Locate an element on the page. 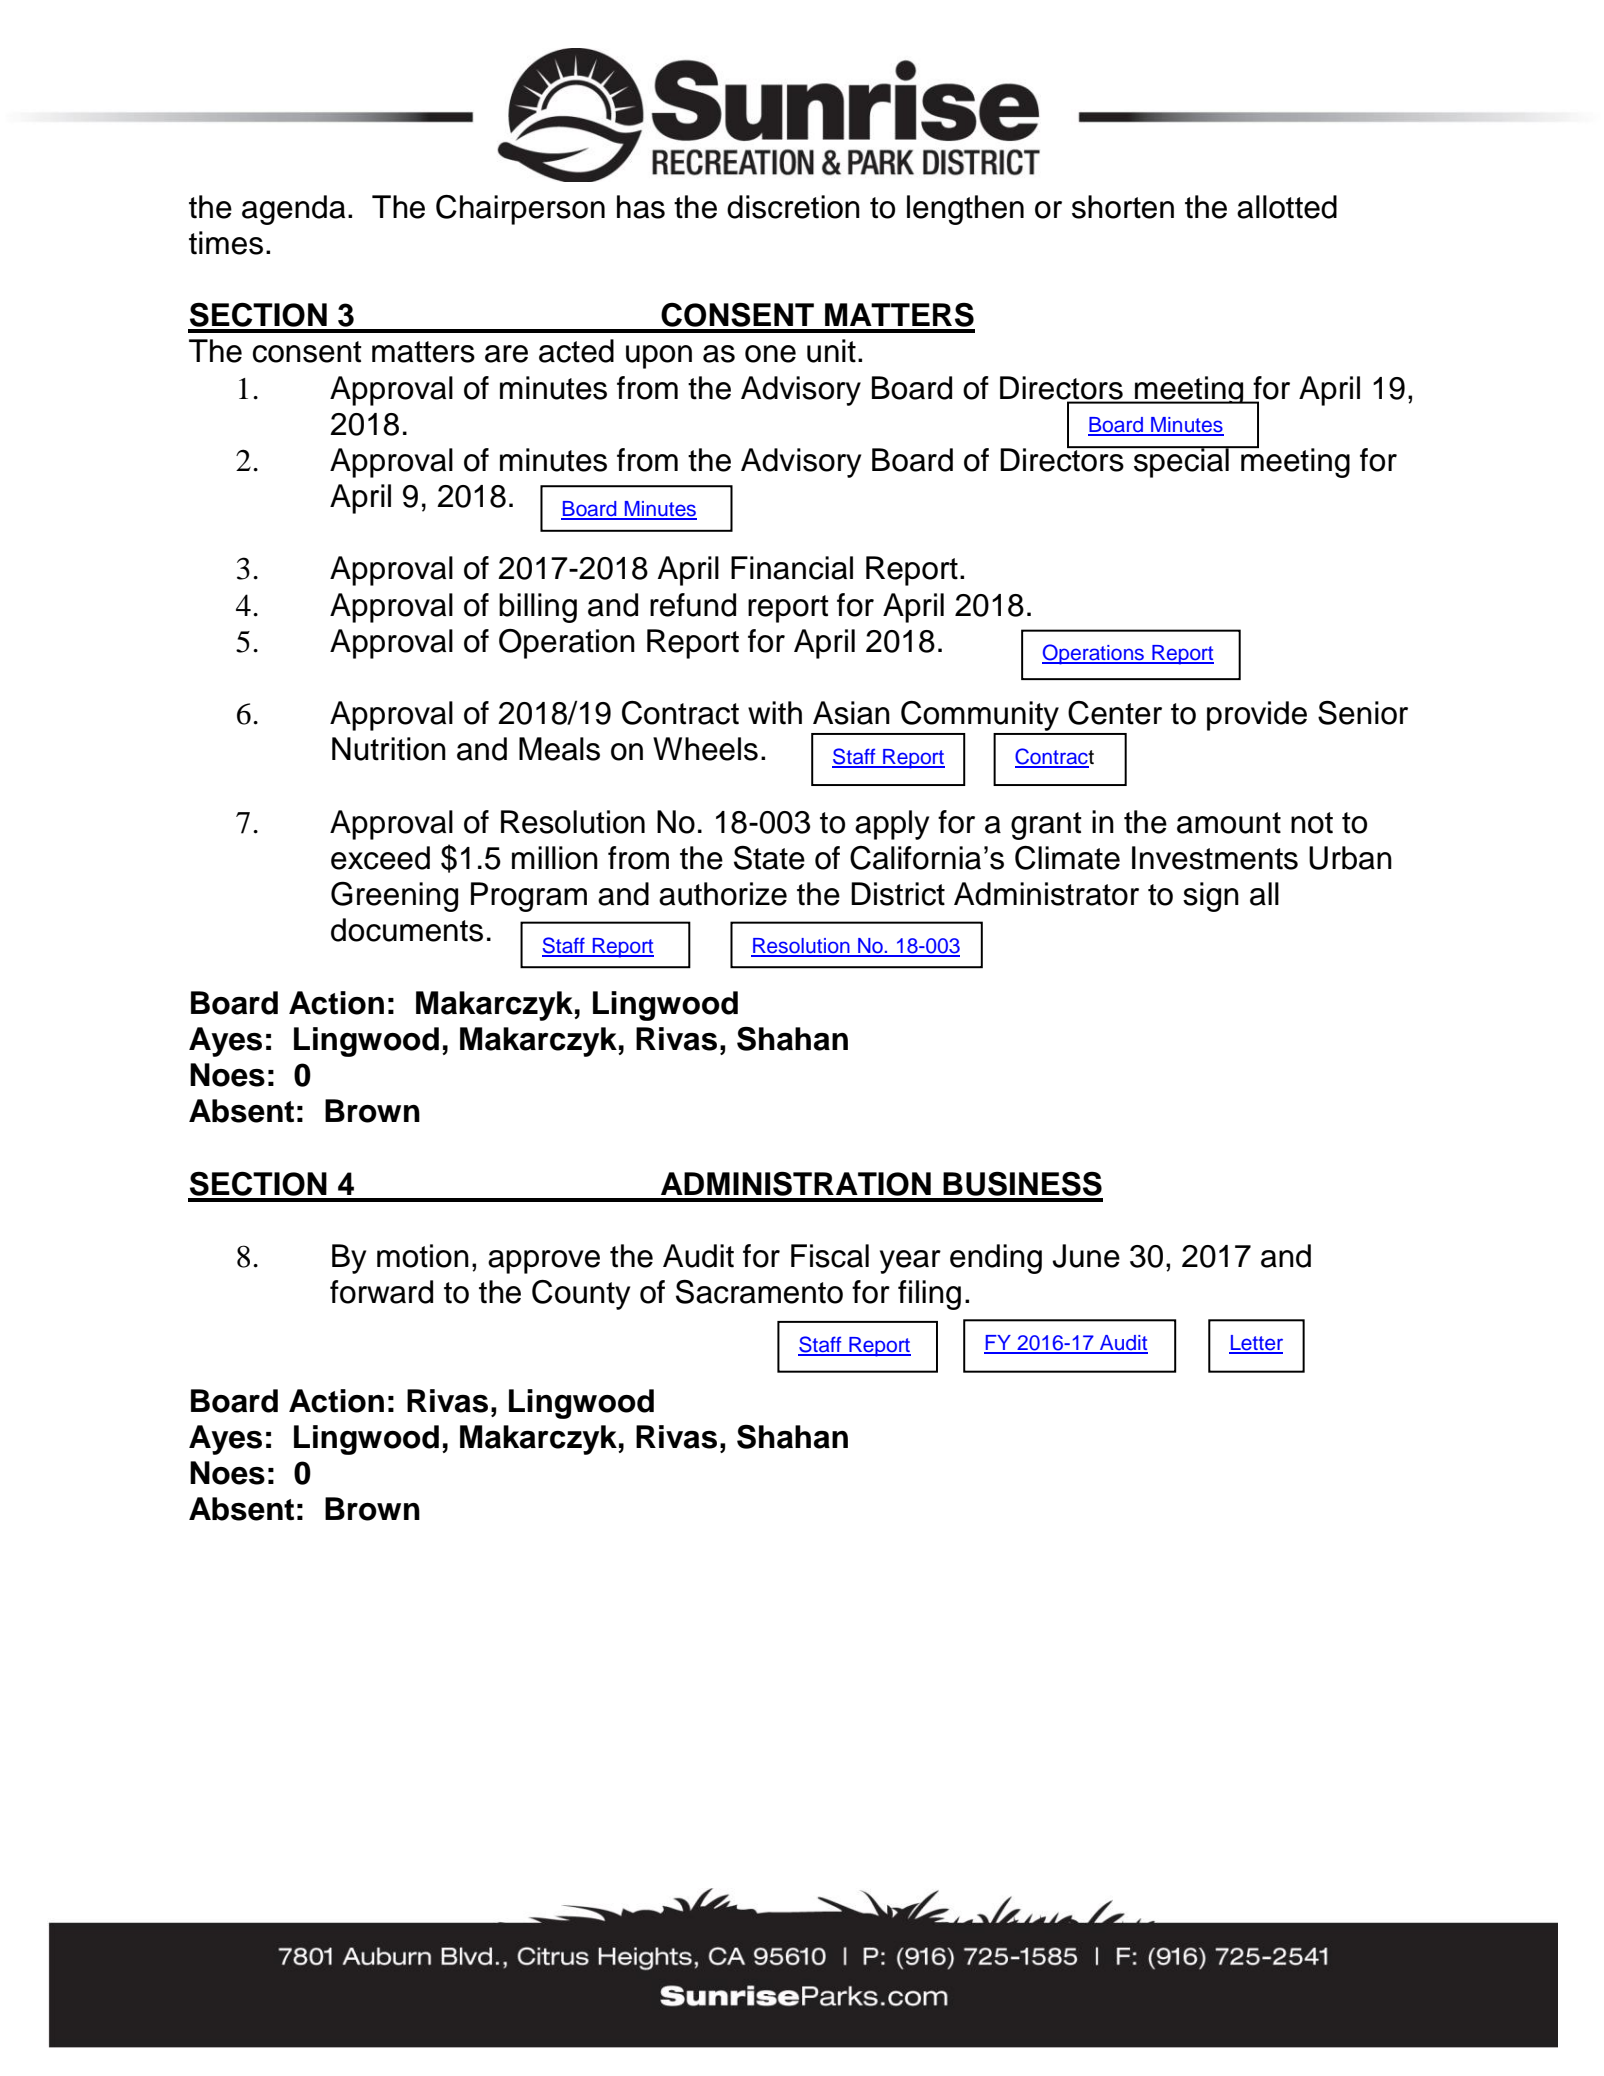  Nutrition is located at coordinates (389, 749).
